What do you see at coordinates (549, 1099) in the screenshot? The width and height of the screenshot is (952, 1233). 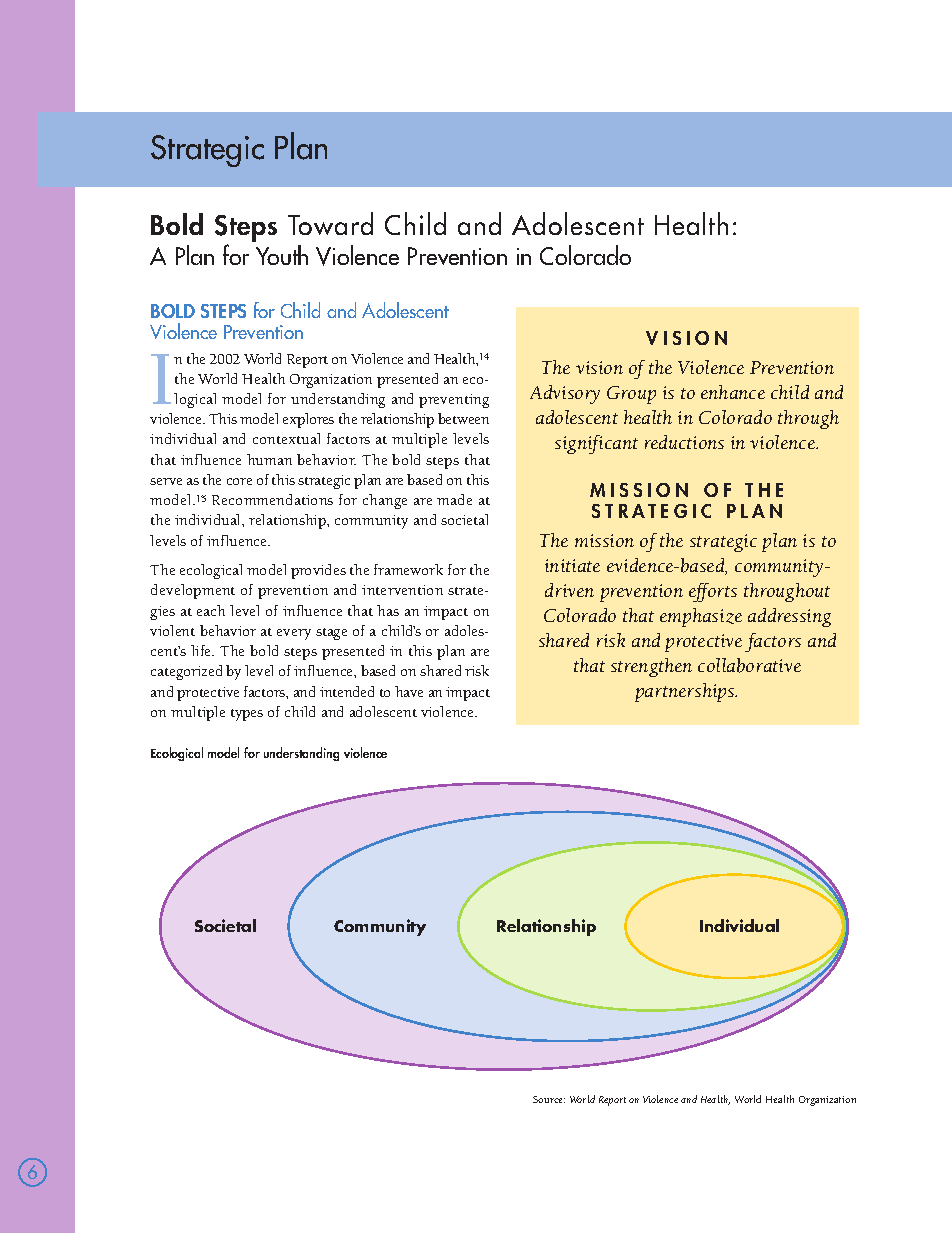 I see `Source` at bounding box center [549, 1099].
